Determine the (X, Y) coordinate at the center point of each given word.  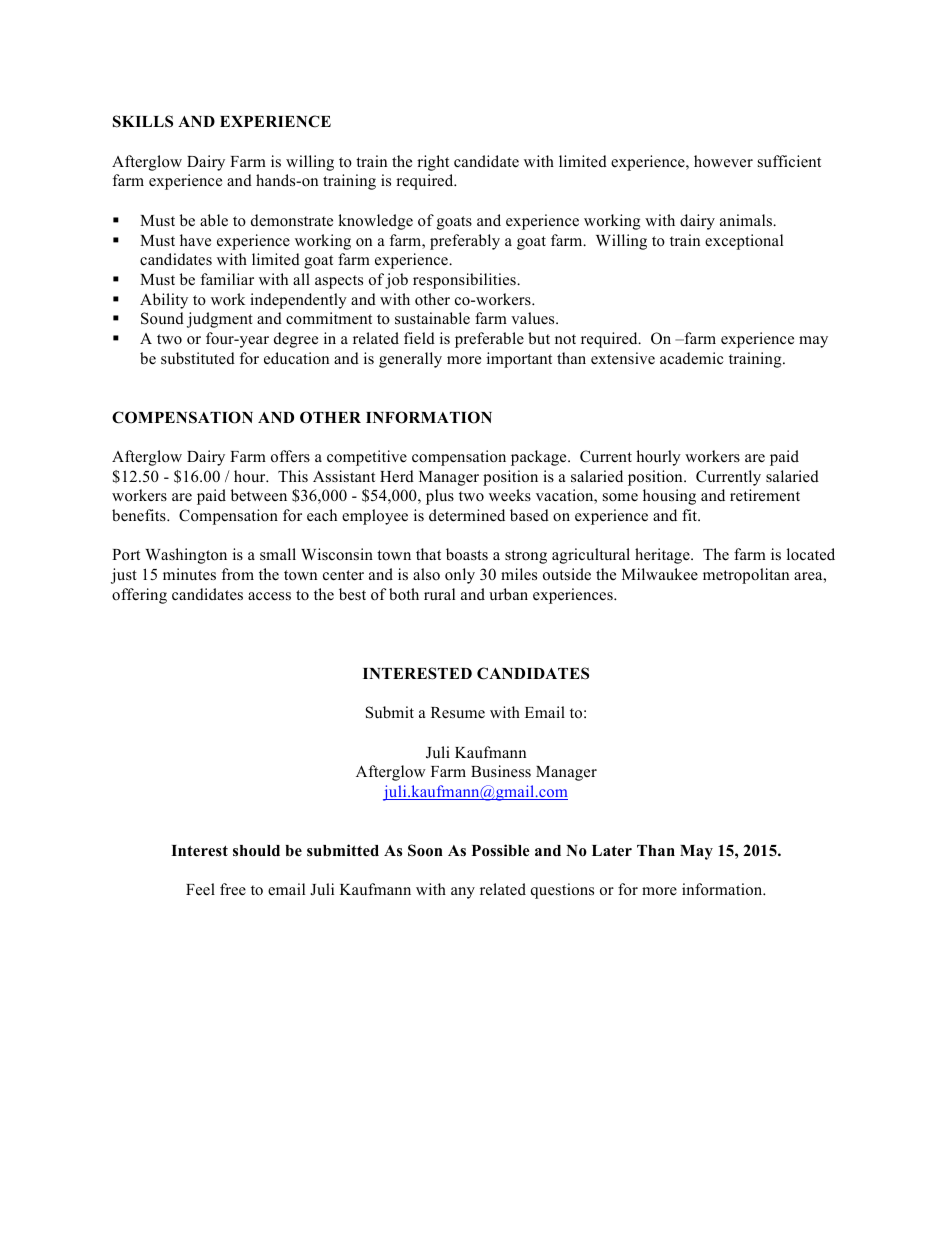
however (723, 161)
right (433, 163)
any (463, 893)
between (259, 495)
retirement (765, 495)
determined (467, 515)
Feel (200, 889)
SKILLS (143, 121)
